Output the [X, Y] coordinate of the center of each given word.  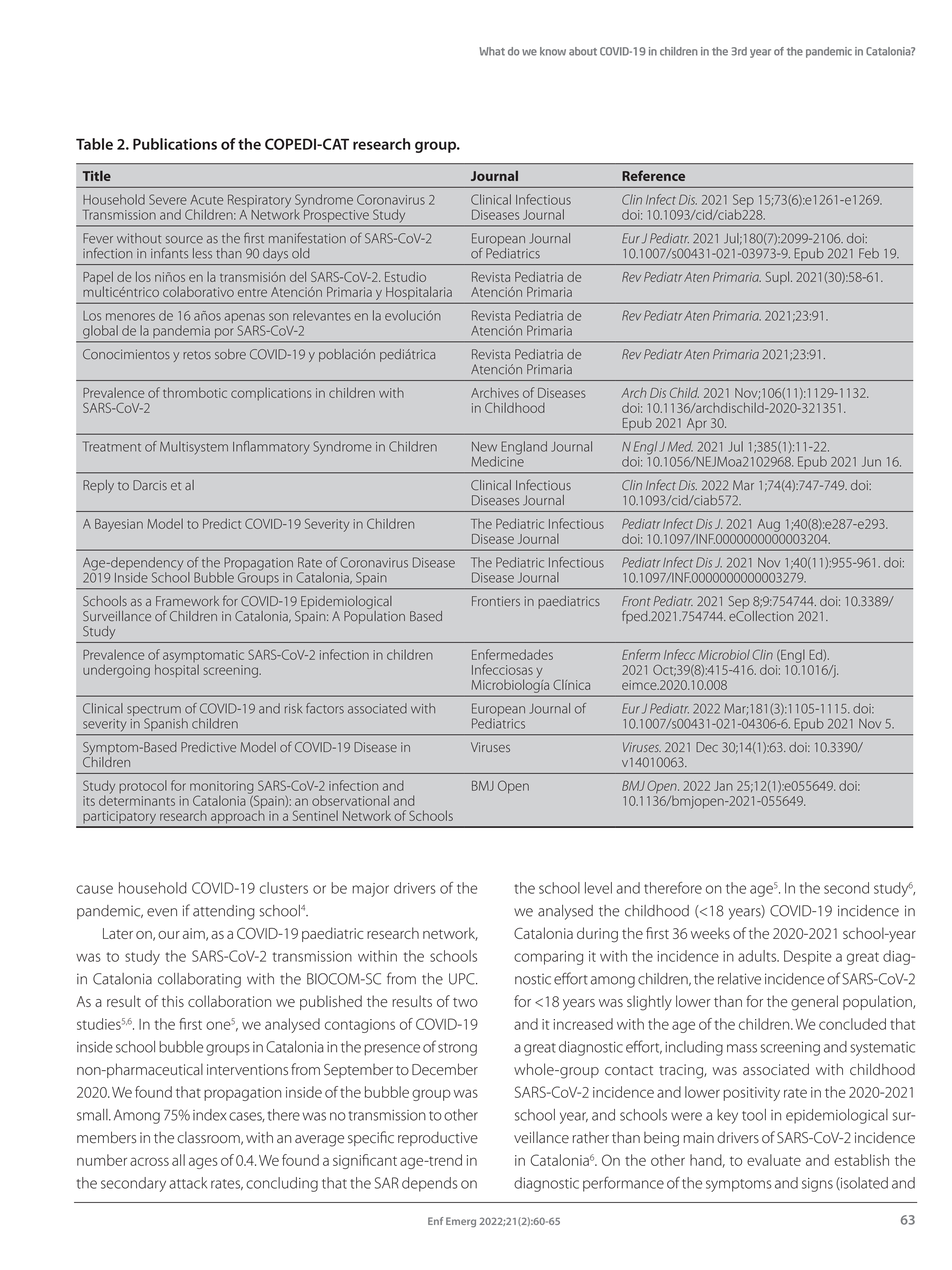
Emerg [461, 1222]
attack [188, 1183]
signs [817, 1185]
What [492, 51]
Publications [175, 144]
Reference [653, 175]
